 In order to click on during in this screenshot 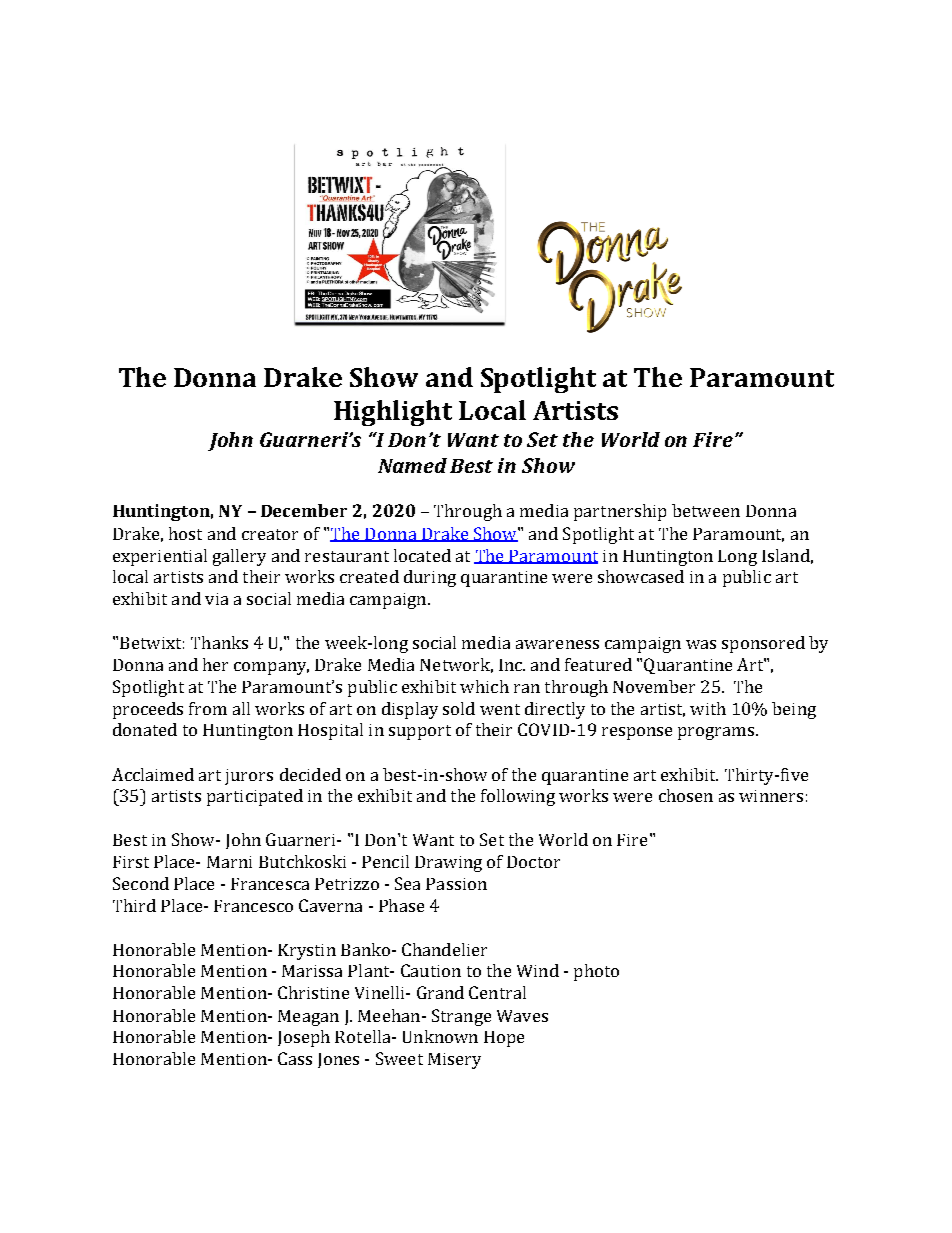, I will do `click(430, 578)`.
